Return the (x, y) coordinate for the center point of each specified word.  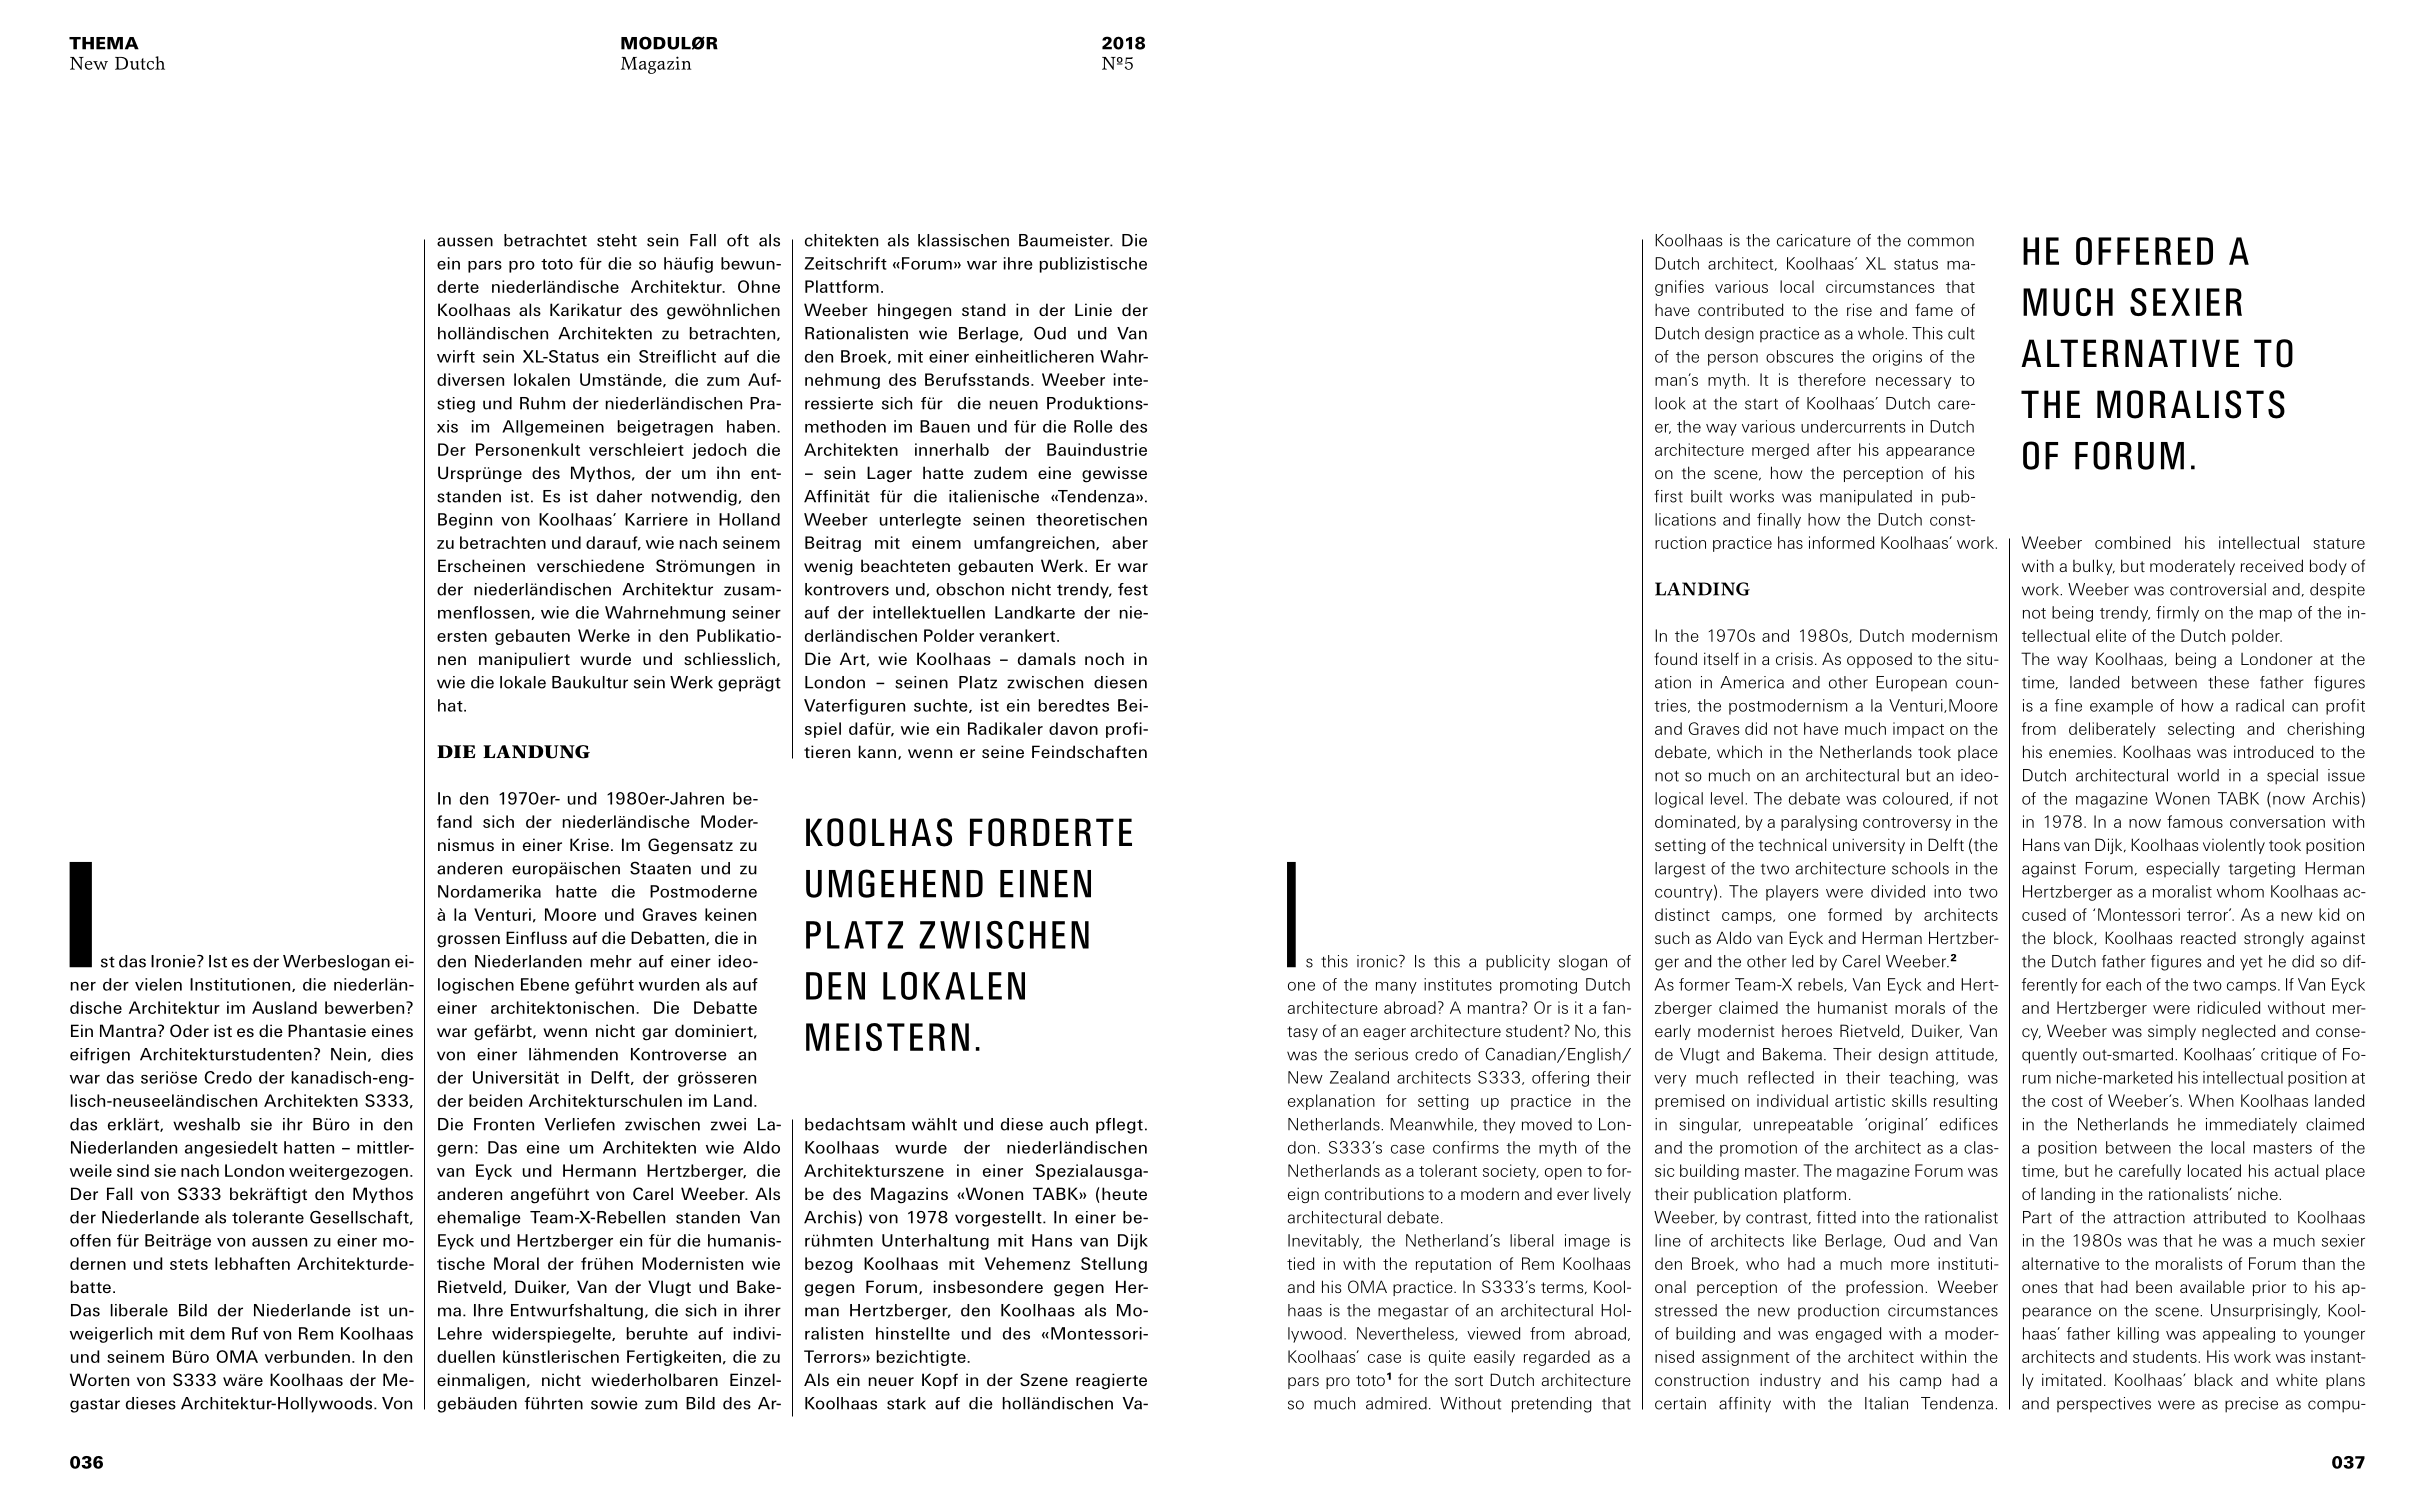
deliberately (2112, 730)
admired (1396, 1403)
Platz (978, 682)
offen (90, 1240)
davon (1073, 728)
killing (2138, 1335)
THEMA (104, 43)
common (1941, 242)
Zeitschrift (845, 263)
